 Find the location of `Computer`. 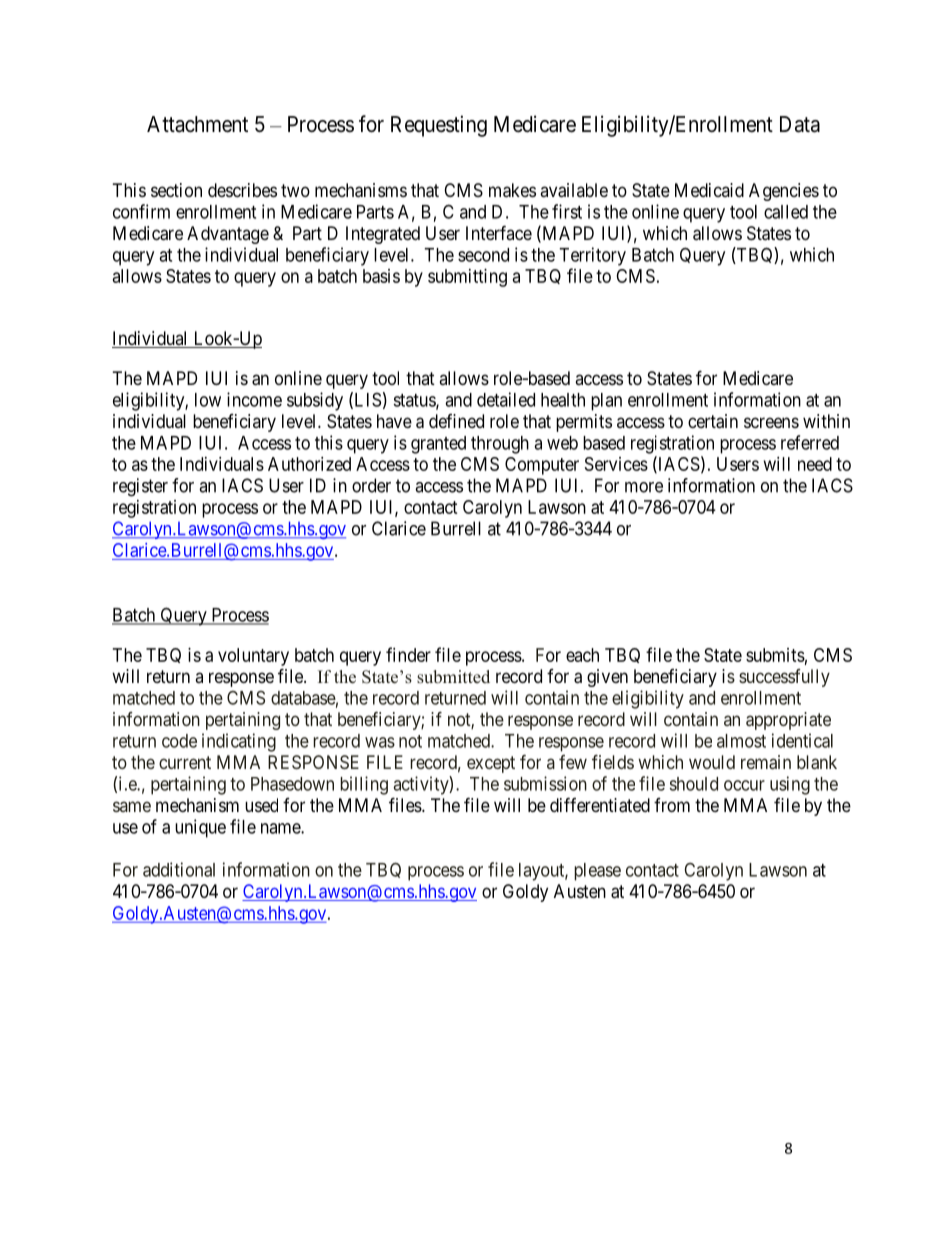

Computer is located at coordinates (542, 466).
